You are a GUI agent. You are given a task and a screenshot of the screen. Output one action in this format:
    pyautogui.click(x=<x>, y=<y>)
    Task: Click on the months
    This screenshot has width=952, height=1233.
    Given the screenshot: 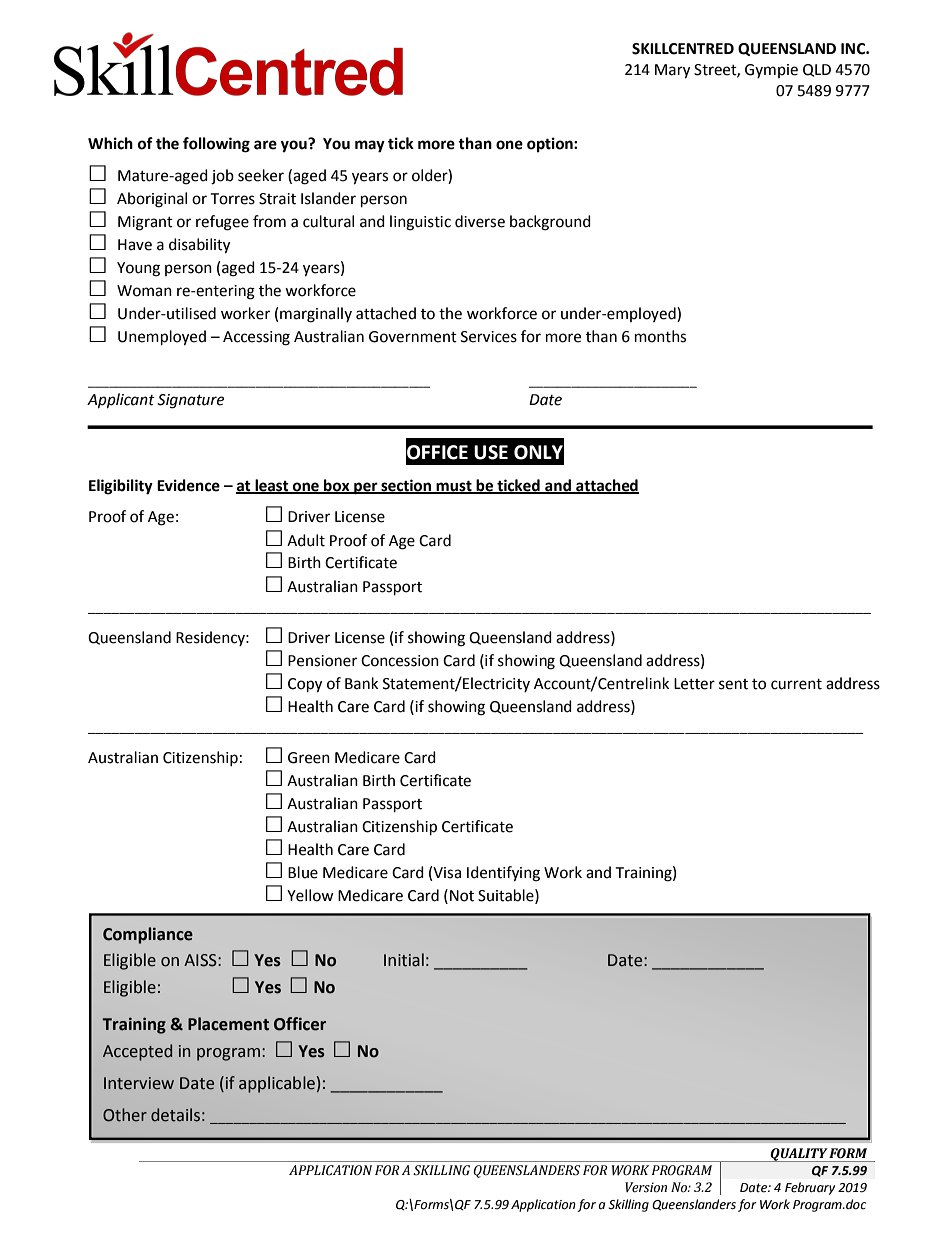 What is the action you would take?
    pyautogui.click(x=660, y=336)
